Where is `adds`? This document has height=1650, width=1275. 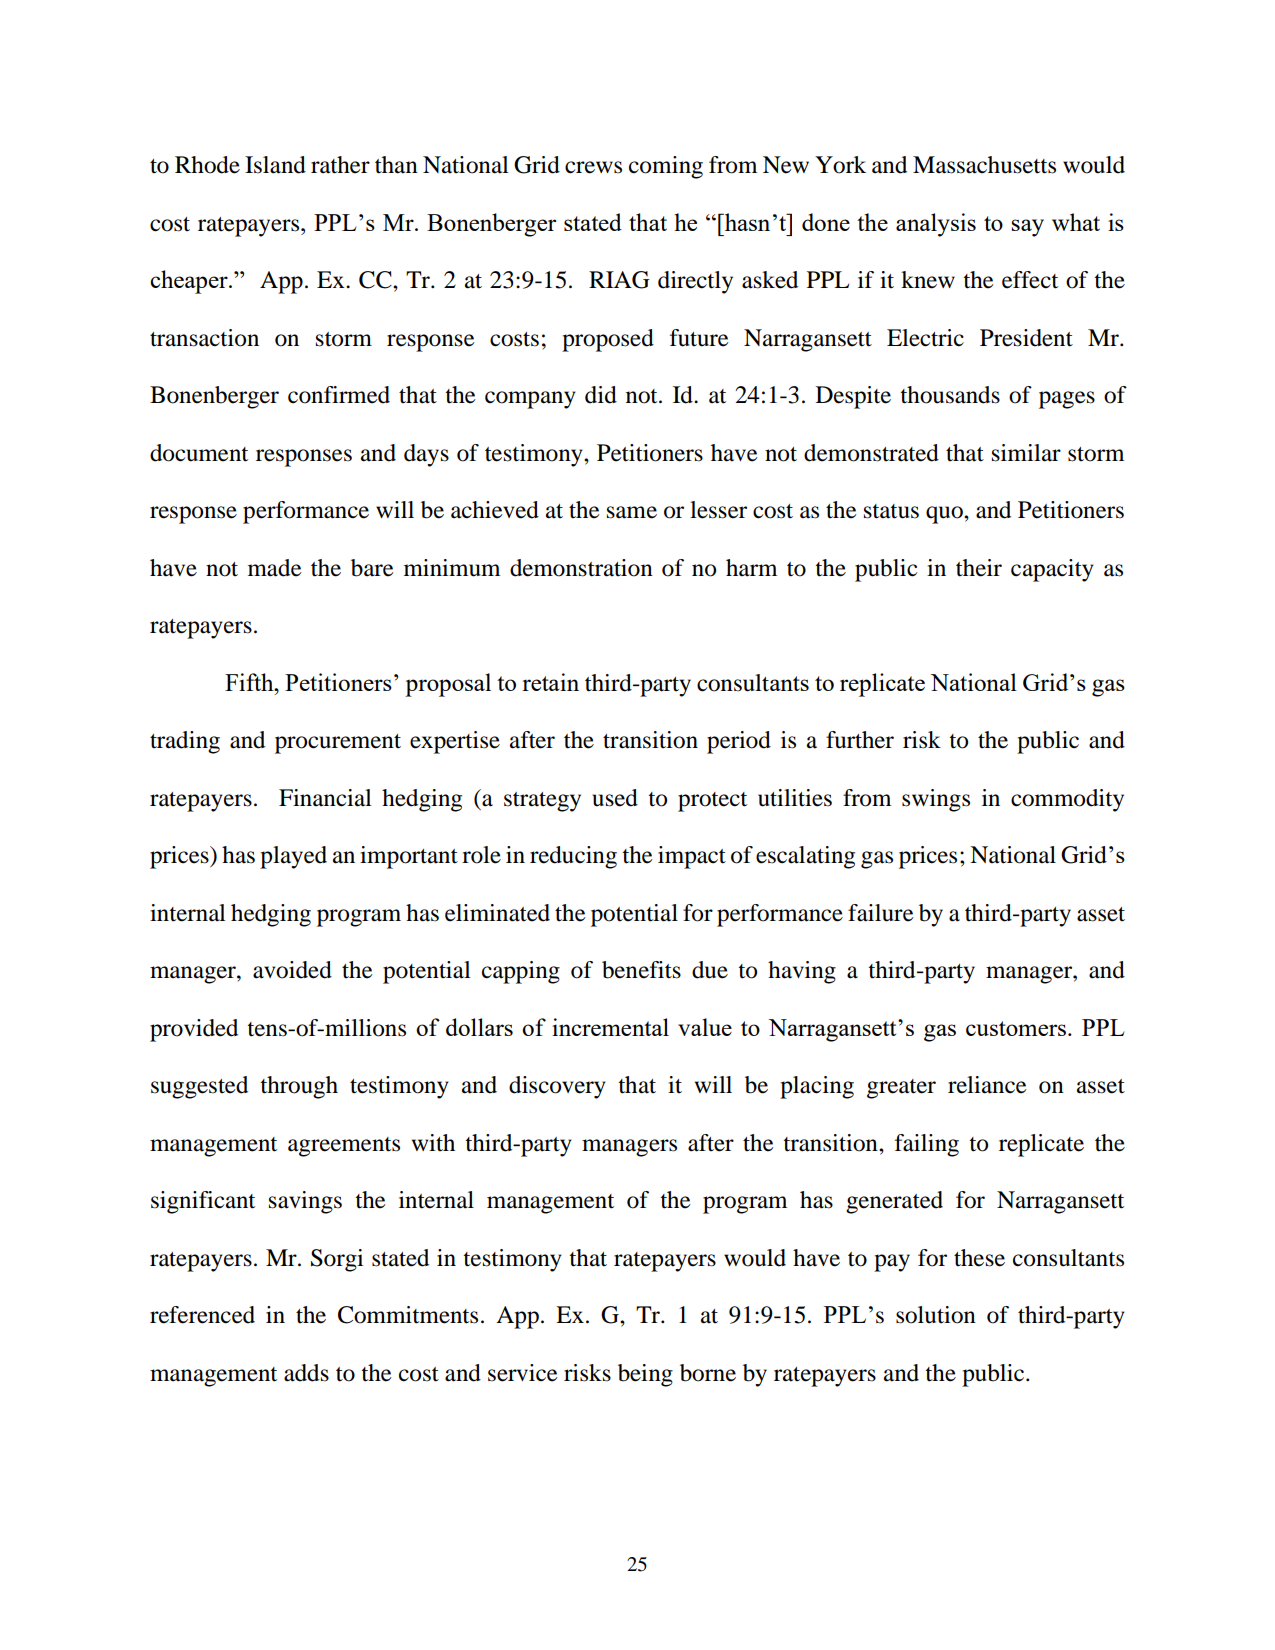 adds is located at coordinates (306, 1373).
